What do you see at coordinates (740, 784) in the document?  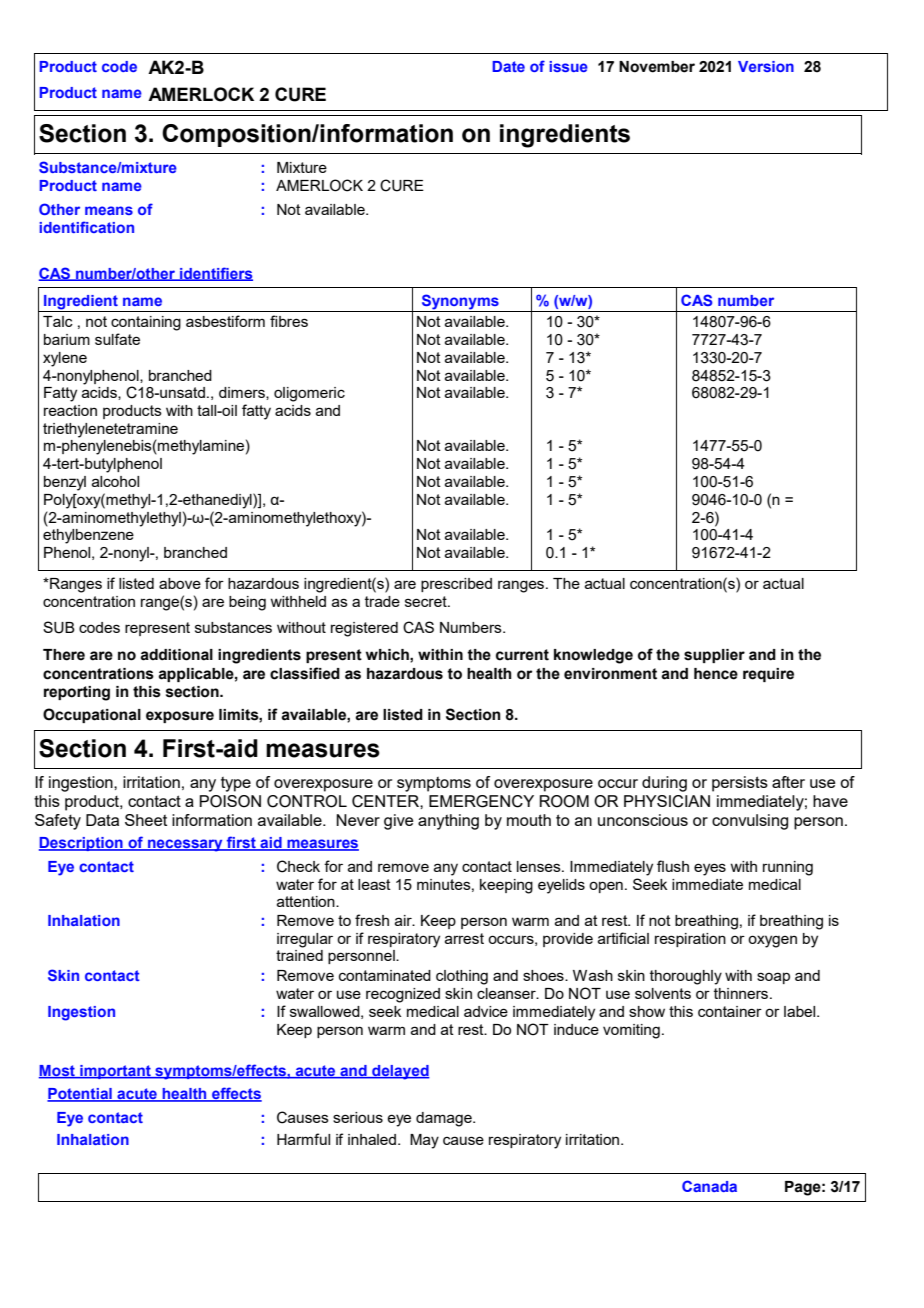 I see `persists` at bounding box center [740, 784].
